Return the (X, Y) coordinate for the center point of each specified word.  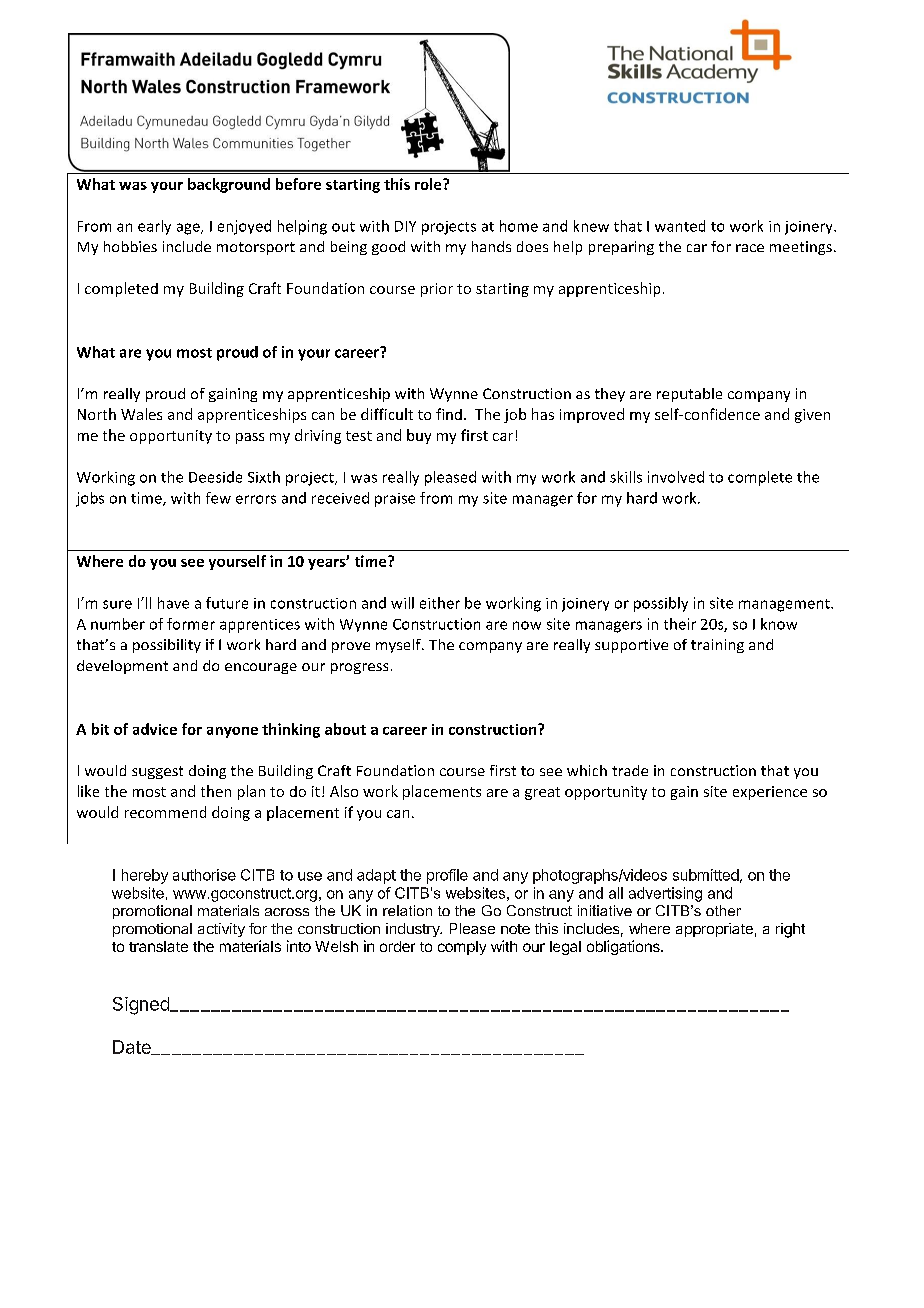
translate (158, 946)
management (785, 605)
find (449, 414)
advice (155, 729)
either (440, 603)
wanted (680, 226)
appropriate (714, 930)
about (345, 729)
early (154, 227)
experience (770, 793)
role (429, 184)
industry (414, 930)
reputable (689, 395)
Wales (141, 414)
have (173, 603)
